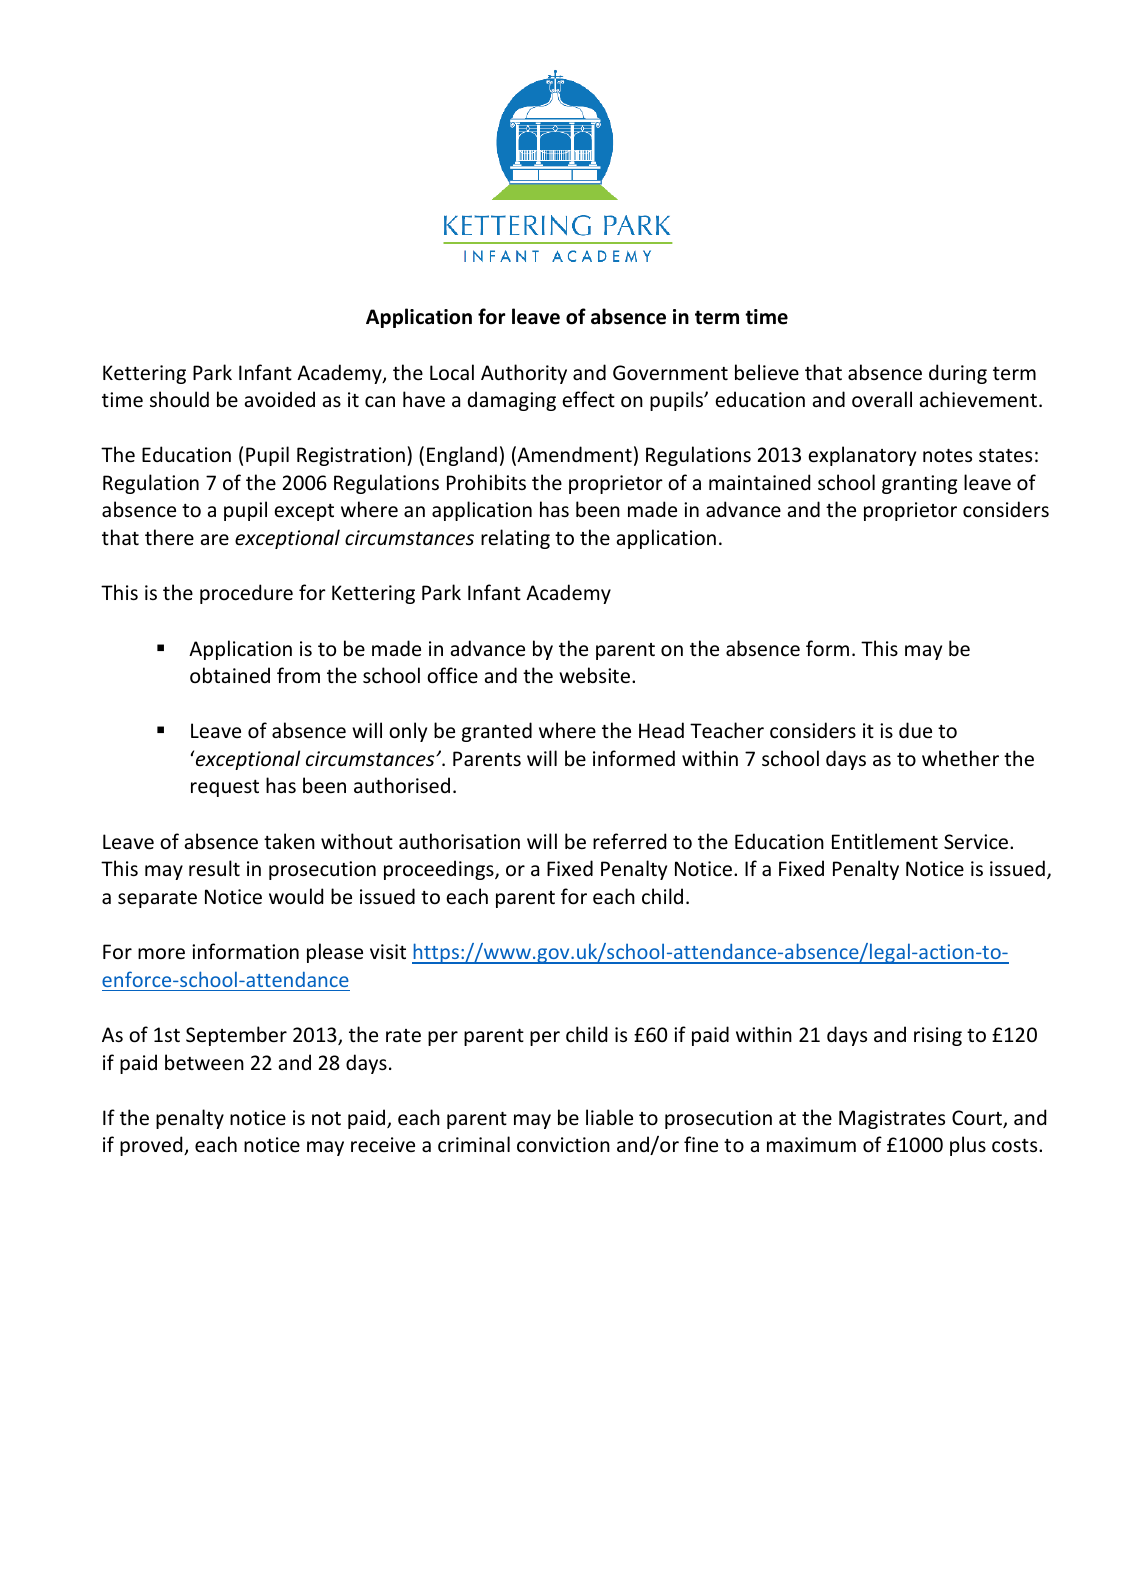 This document has width=1121, height=1586. What do you see at coordinates (588, 399) in the document?
I see `effect` at bounding box center [588, 399].
